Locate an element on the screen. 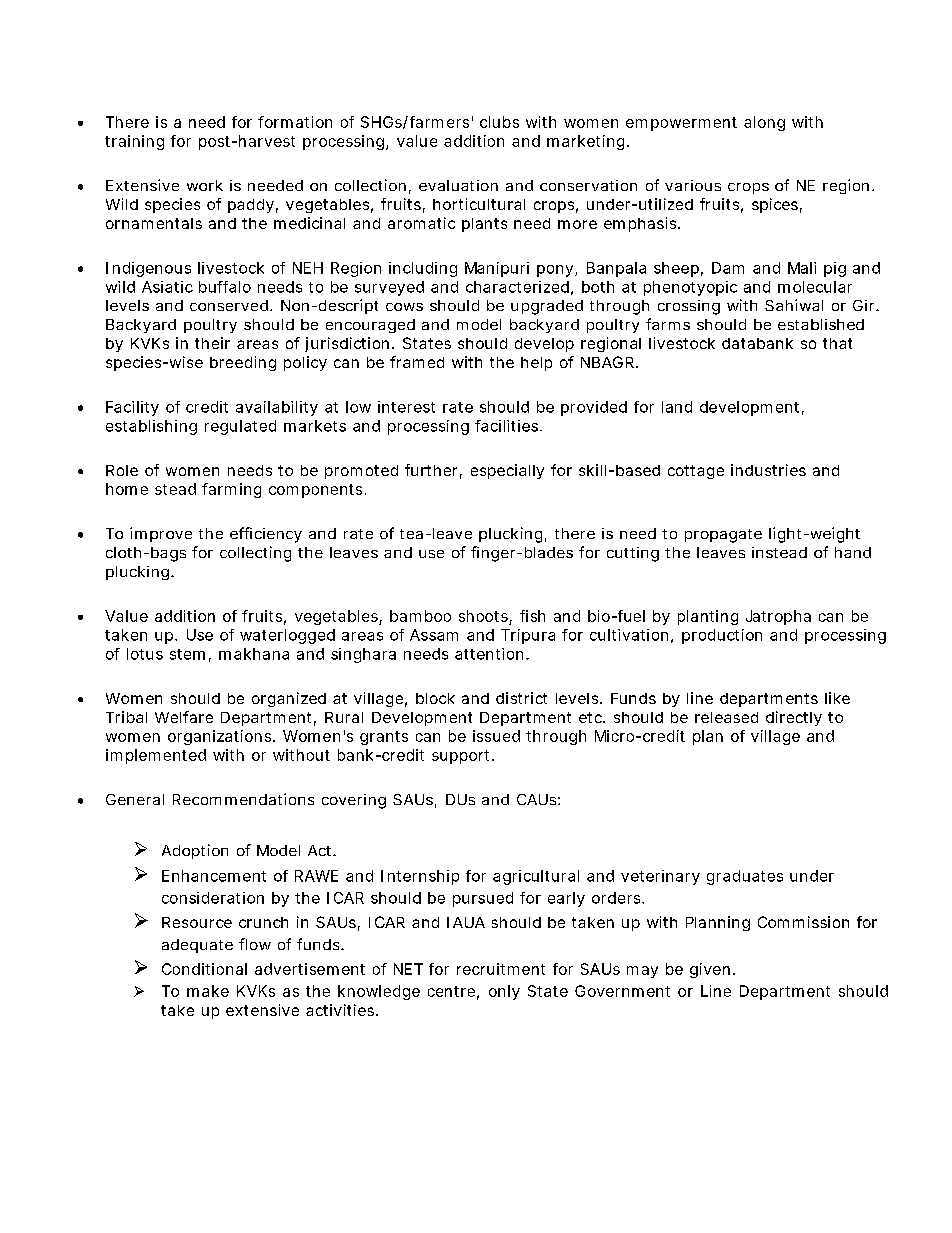 The width and height of the screenshot is (952, 1233). Welfare is located at coordinates (184, 717).
